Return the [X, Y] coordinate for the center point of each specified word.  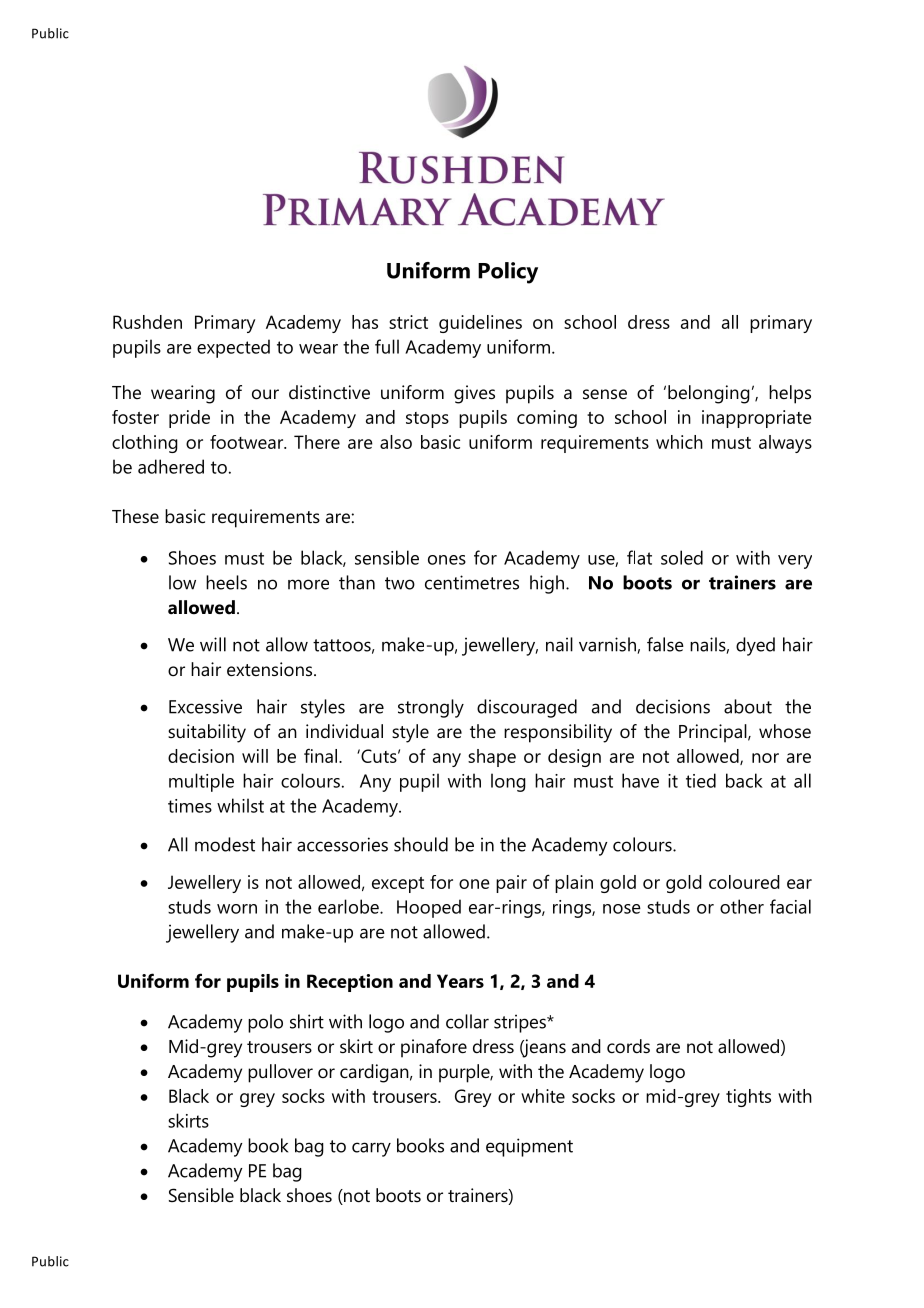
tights [748, 1098]
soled [682, 557]
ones [447, 560]
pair [511, 884]
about [748, 706]
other [742, 906]
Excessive [205, 706]
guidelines [480, 324]
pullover [280, 1073]
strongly [431, 708]
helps [790, 394]
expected [233, 348]
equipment [529, 1147]
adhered [171, 466]
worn [237, 909]
